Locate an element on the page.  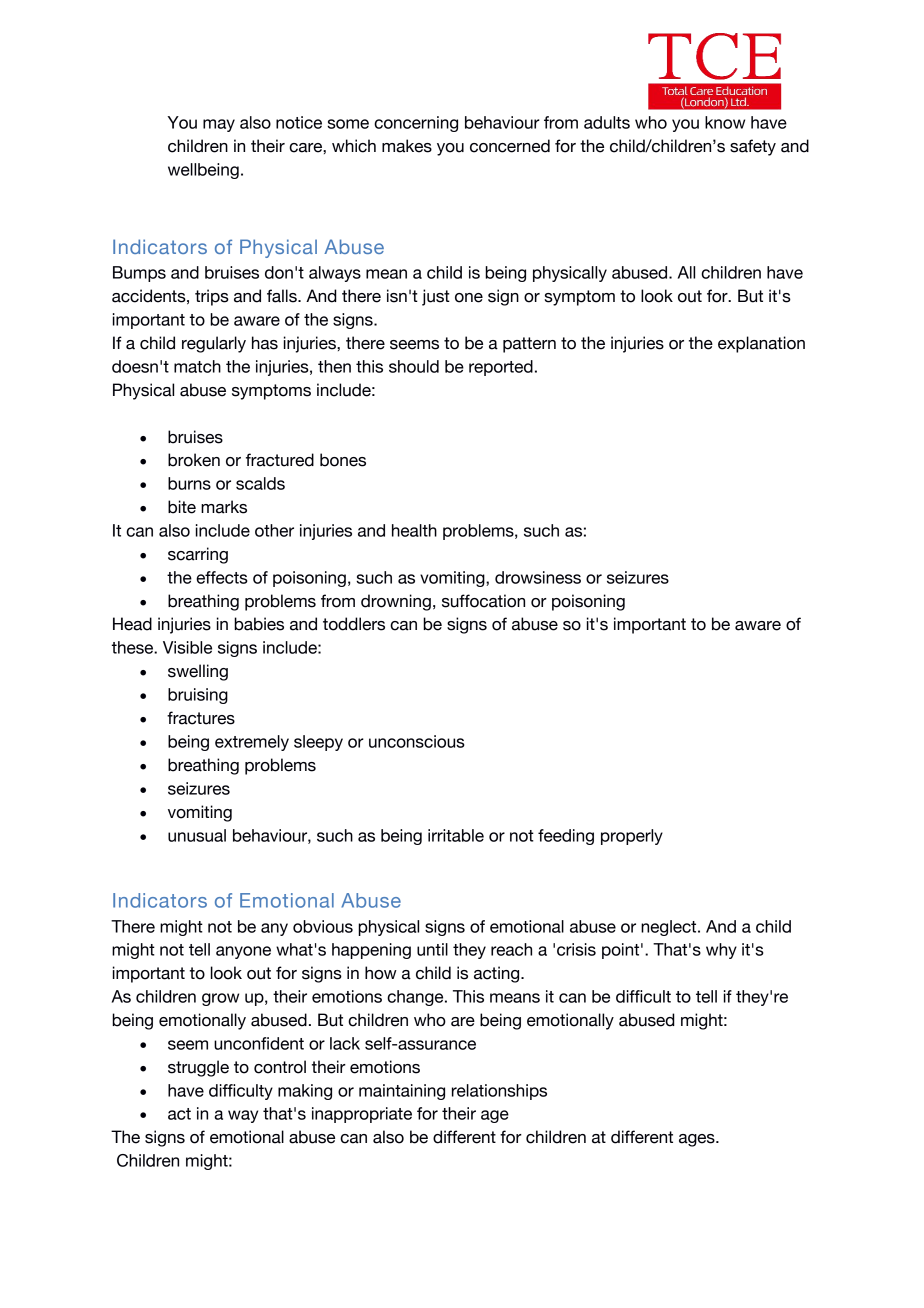
may is located at coordinates (219, 125).
